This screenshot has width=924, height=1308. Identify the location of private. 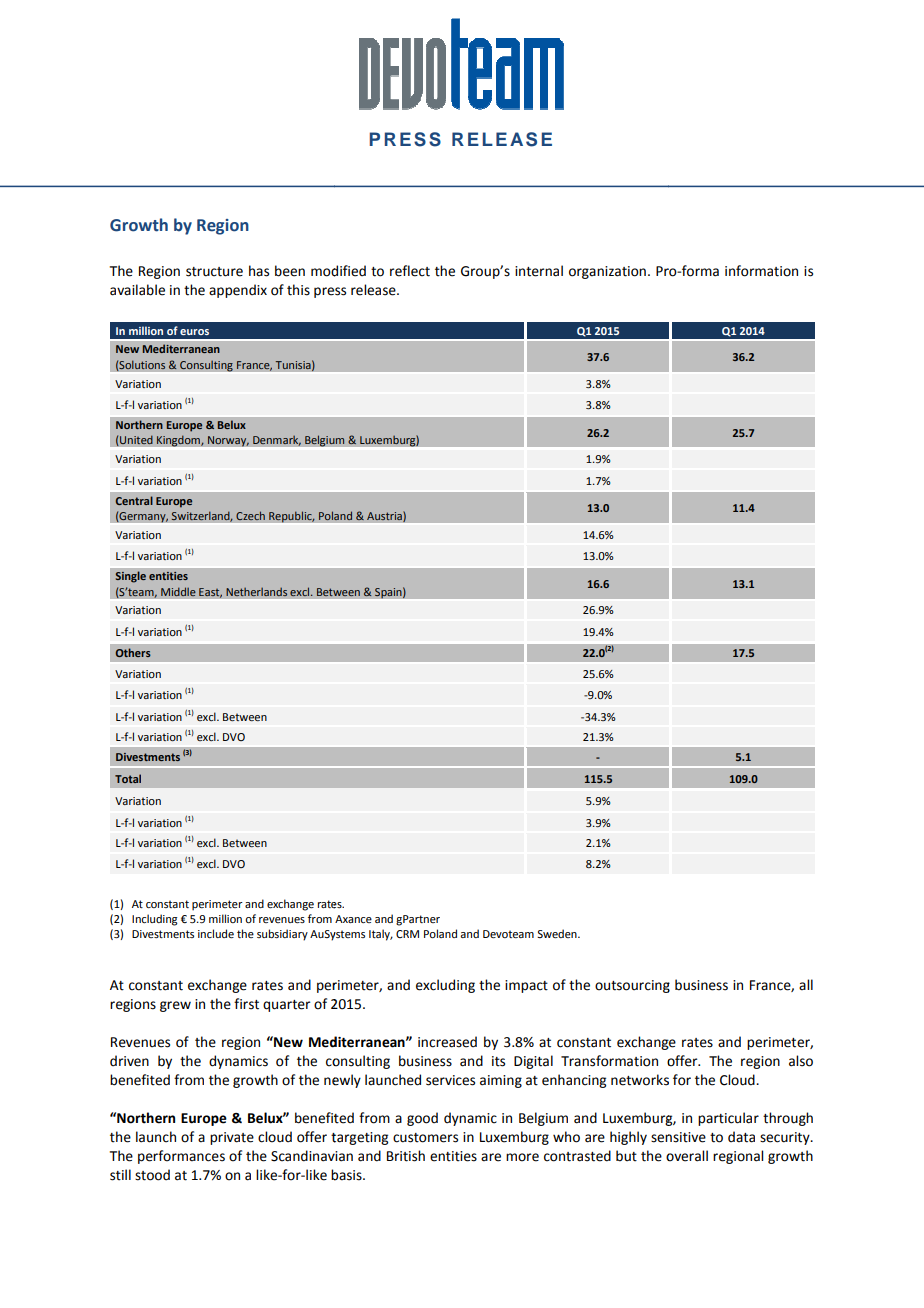
(232, 1138).
